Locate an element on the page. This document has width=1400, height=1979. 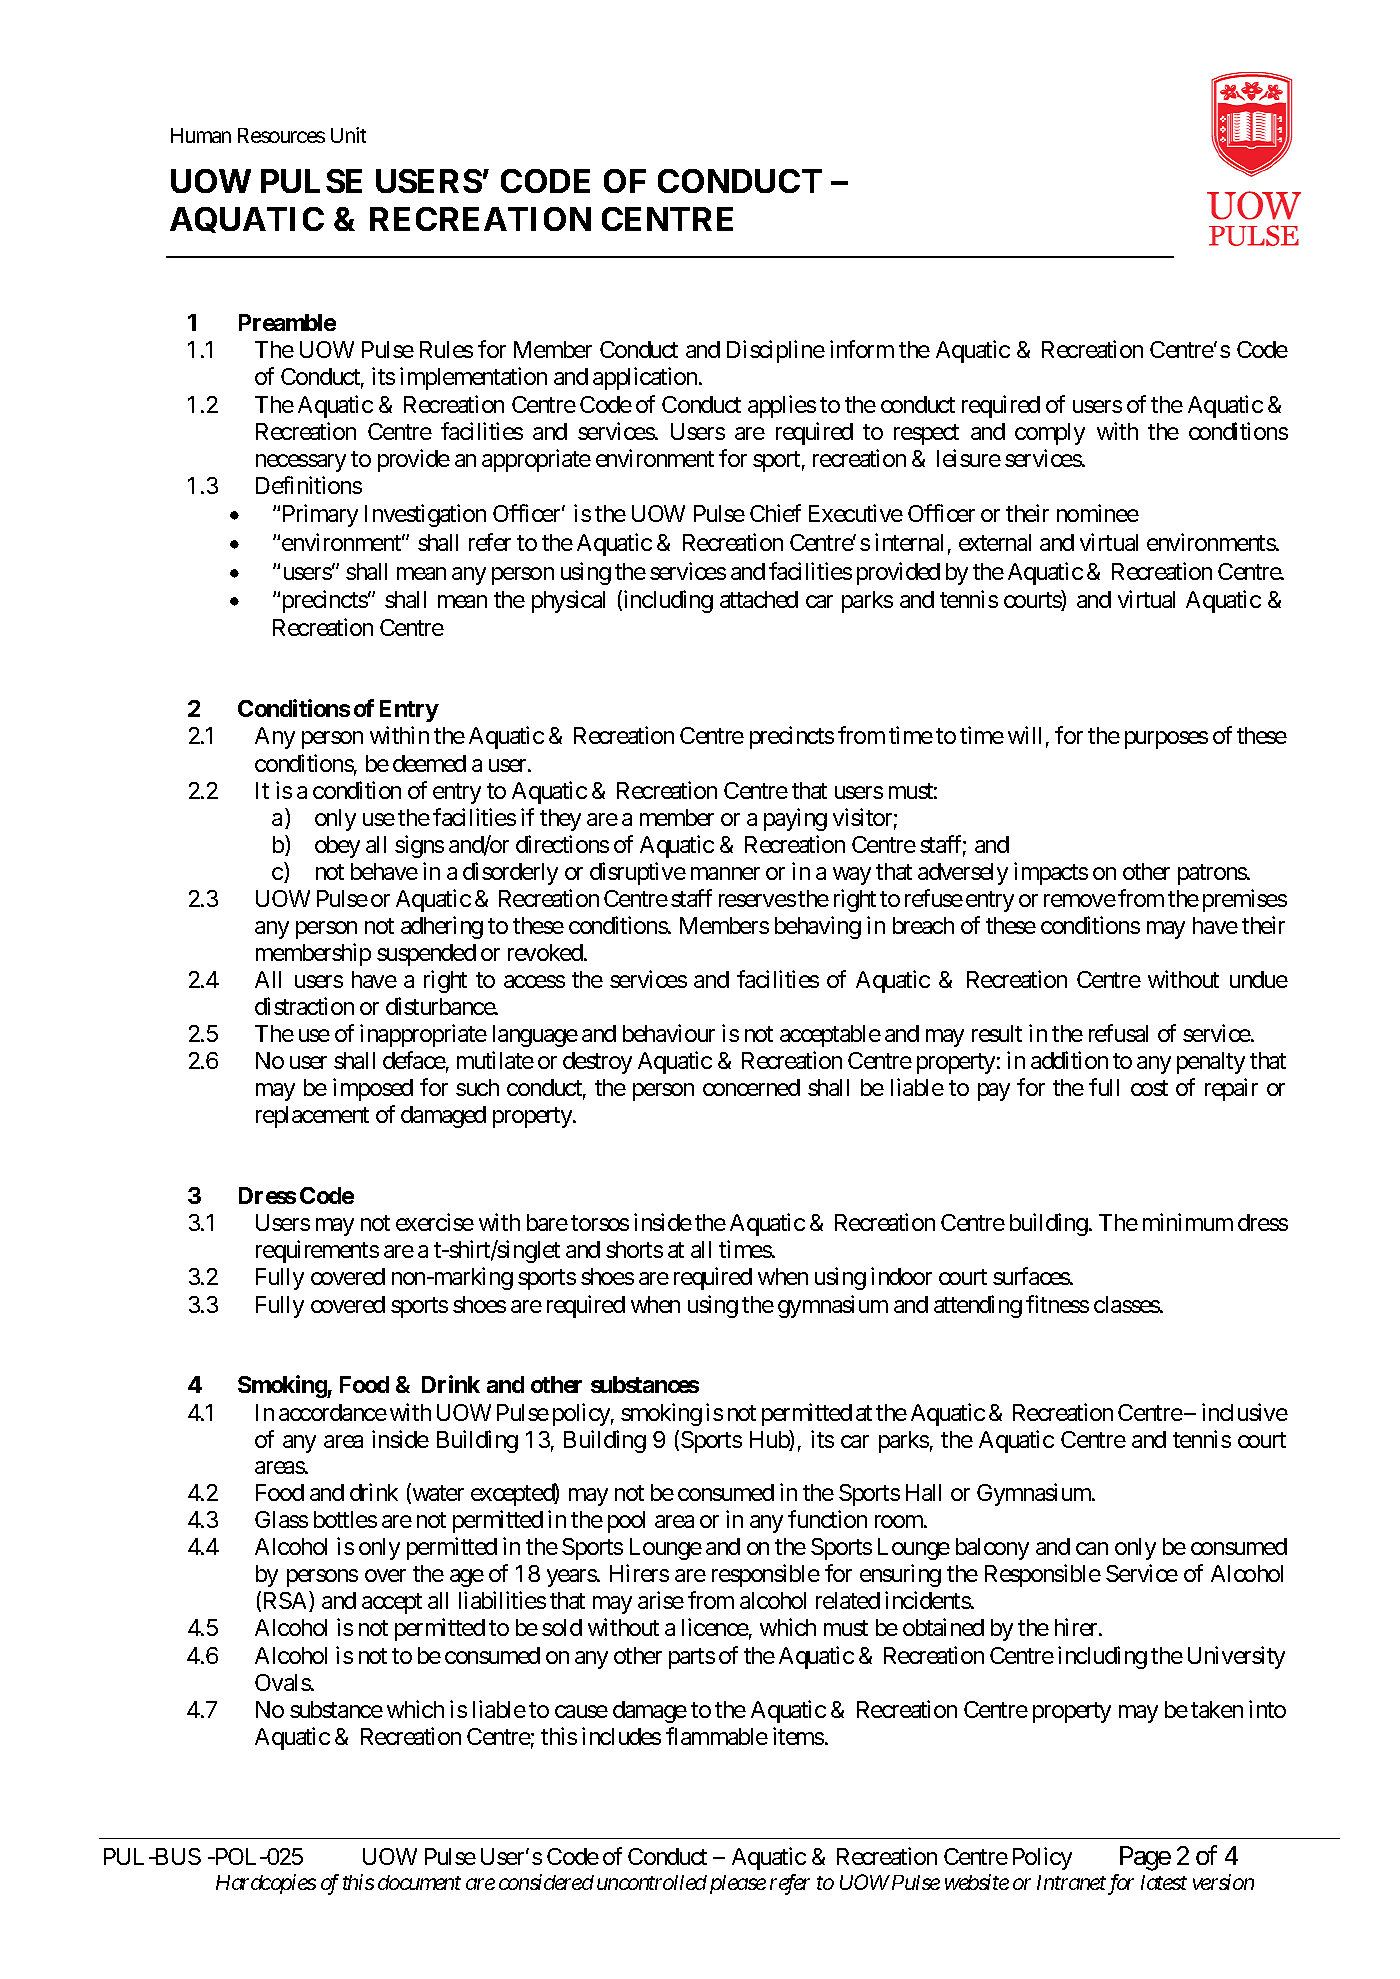
attached is located at coordinates (759, 599).
